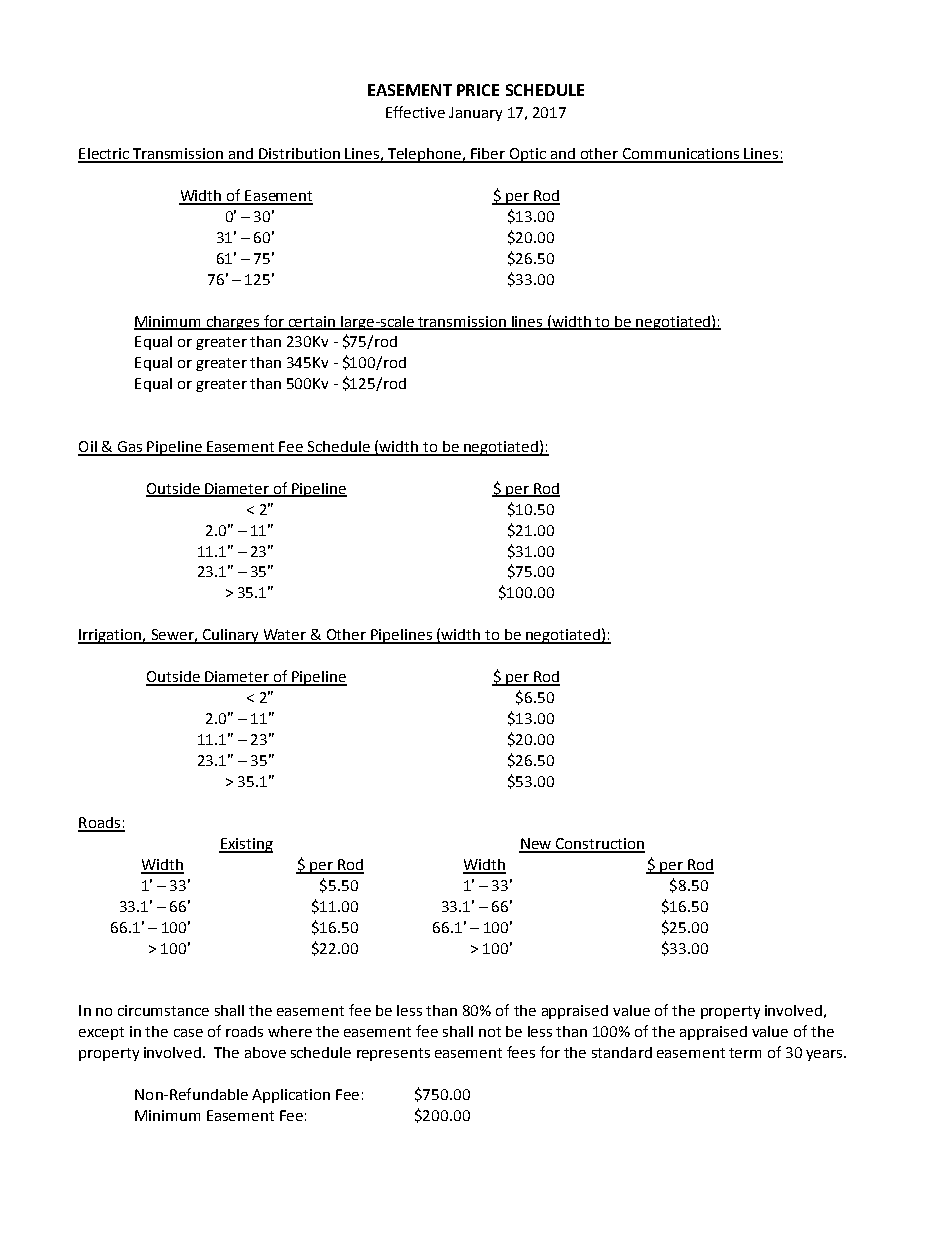 The width and height of the page is (952, 1233). Describe the element at coordinates (230, 636) in the page. I see `Culinary` at that location.
